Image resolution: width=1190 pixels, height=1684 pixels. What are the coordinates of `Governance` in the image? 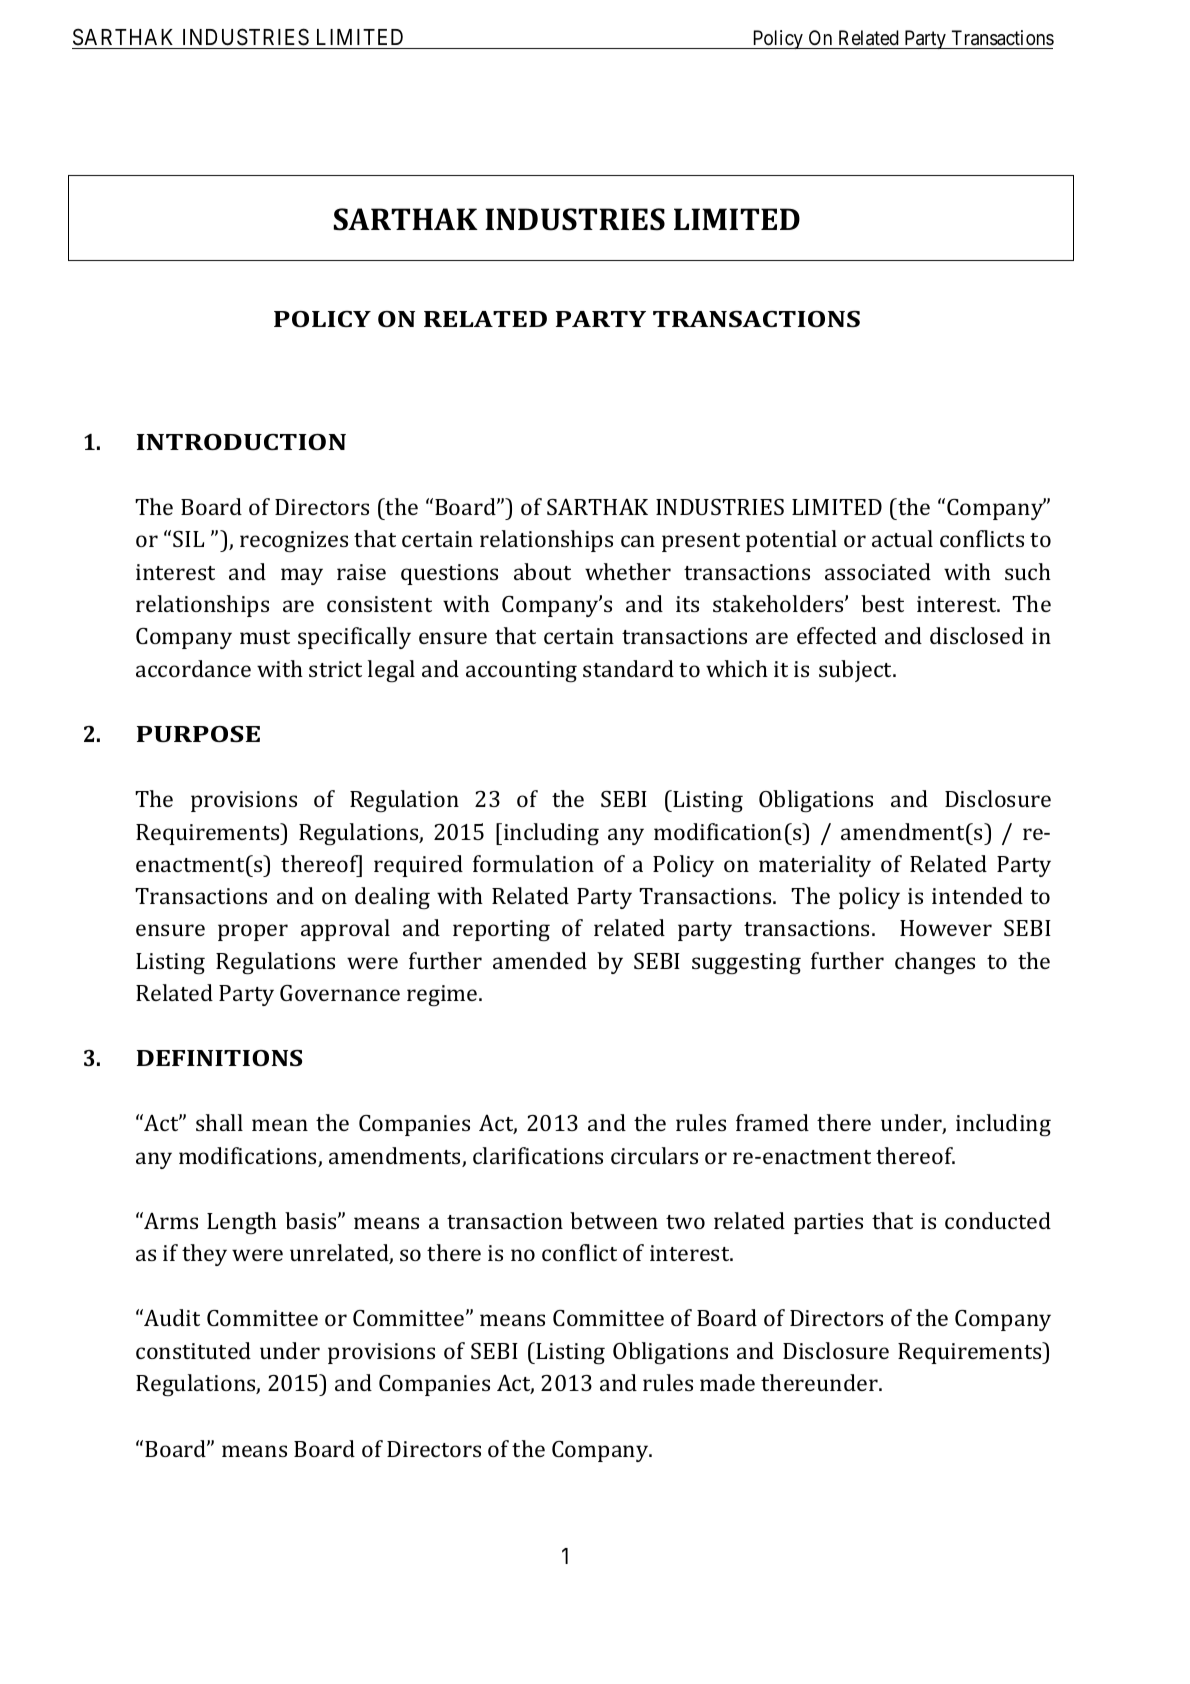 It's located at (340, 993).
